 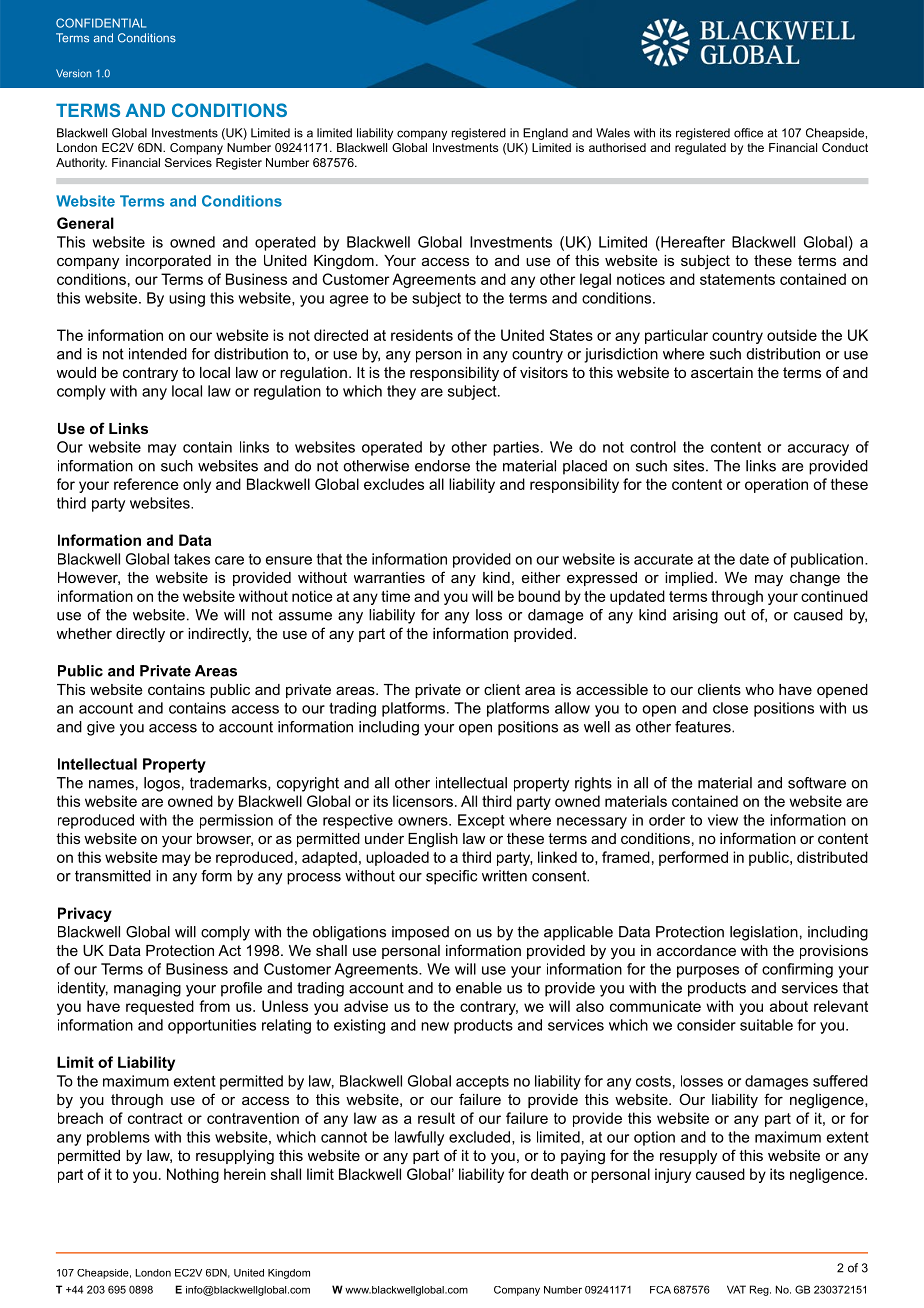 What do you see at coordinates (748, 133) in the screenshot?
I see `office` at bounding box center [748, 133].
